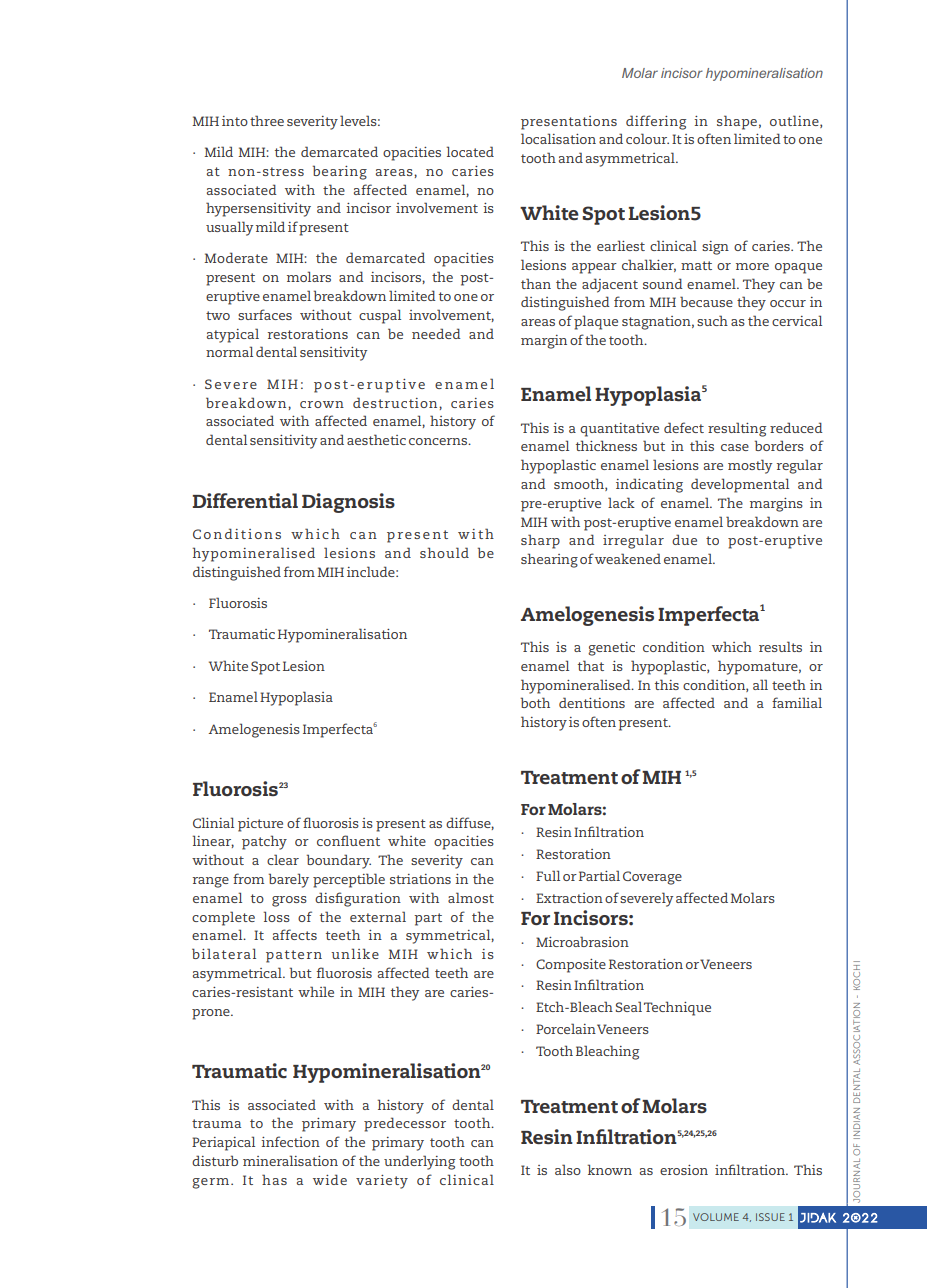 The image size is (928, 1288). I want to click on three, so click(267, 120).
